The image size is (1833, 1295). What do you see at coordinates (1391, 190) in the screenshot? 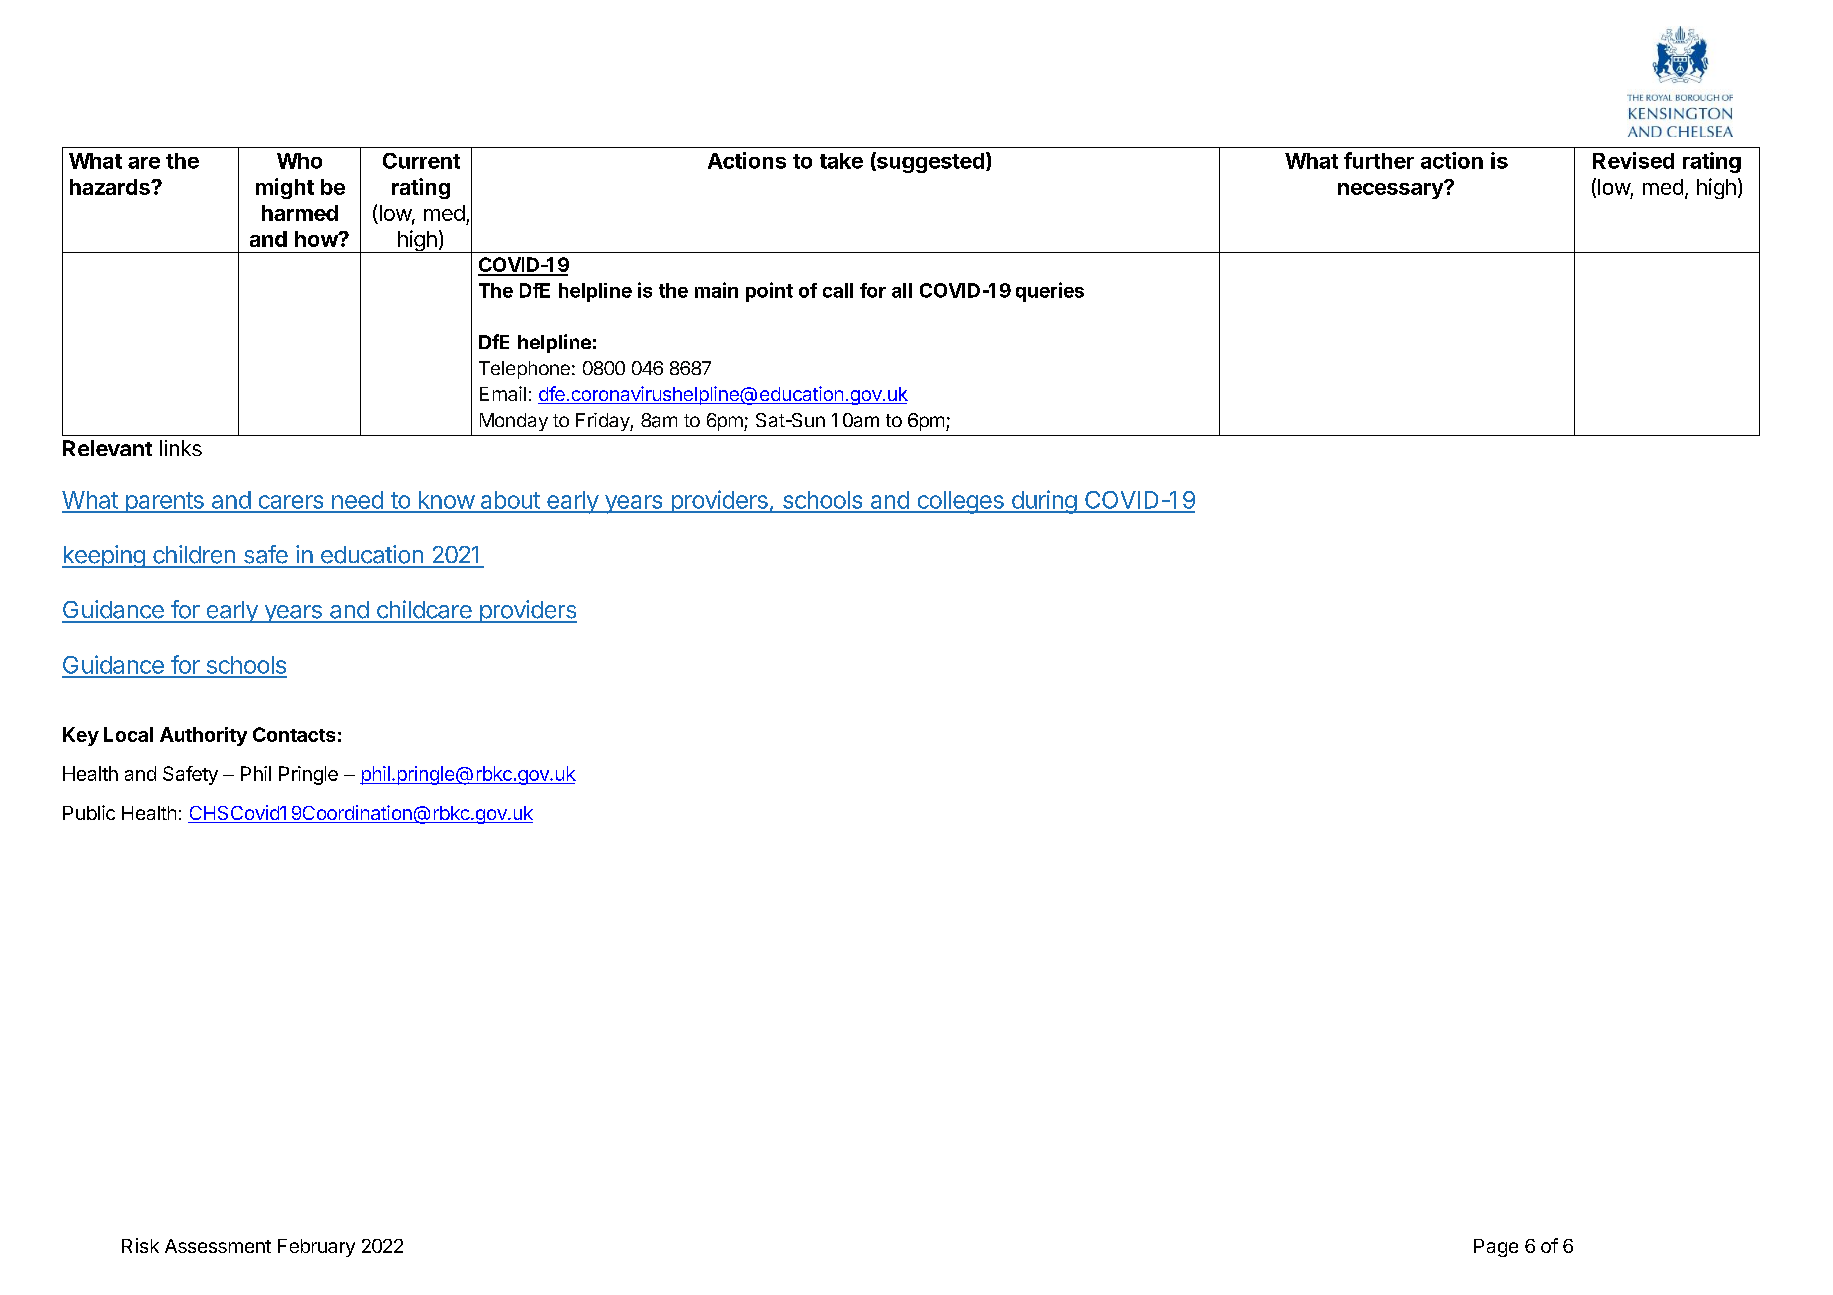
I see `necessary` at bounding box center [1391, 190].
